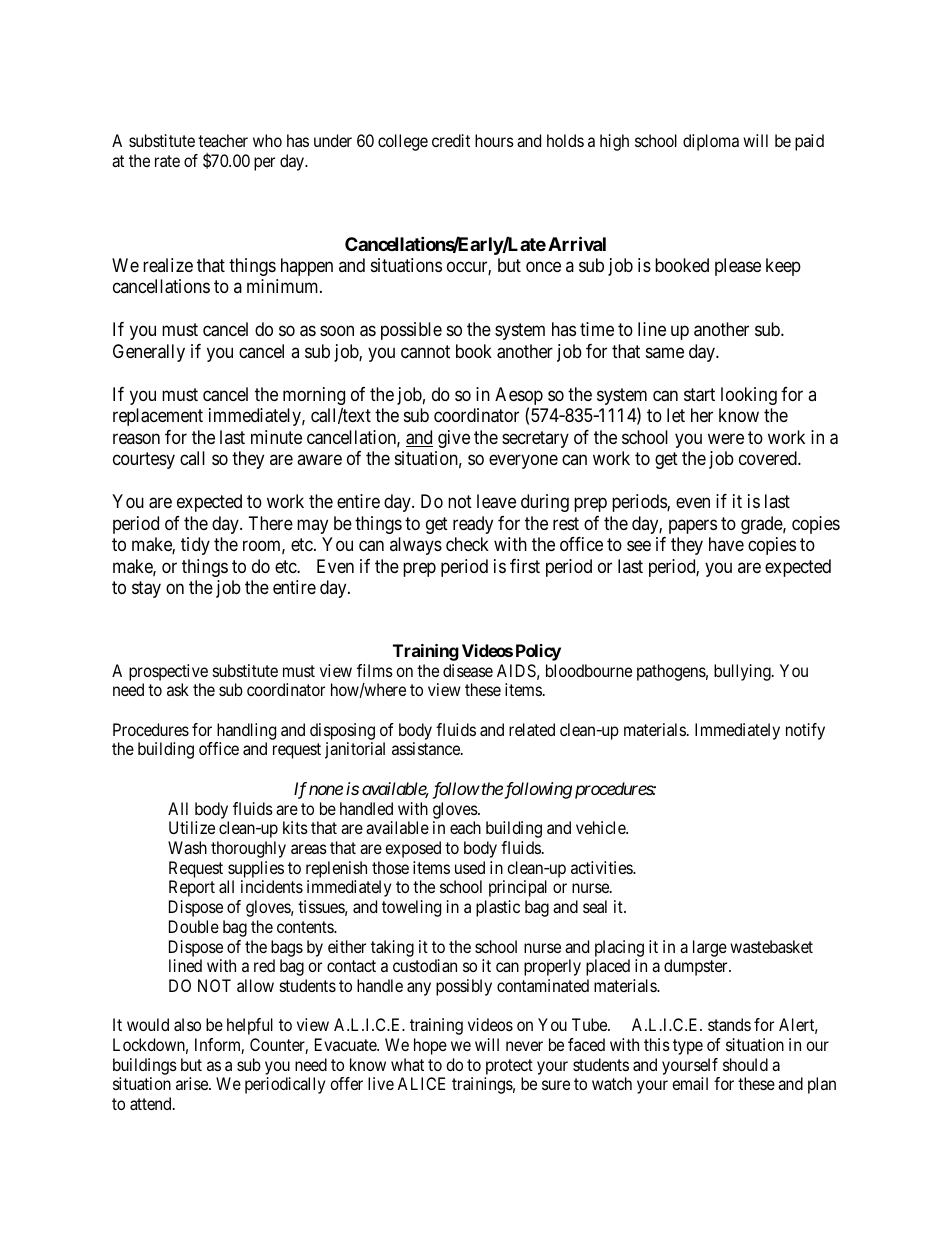  What do you see at coordinates (248, 849) in the page?
I see `thoroughly` at bounding box center [248, 849].
